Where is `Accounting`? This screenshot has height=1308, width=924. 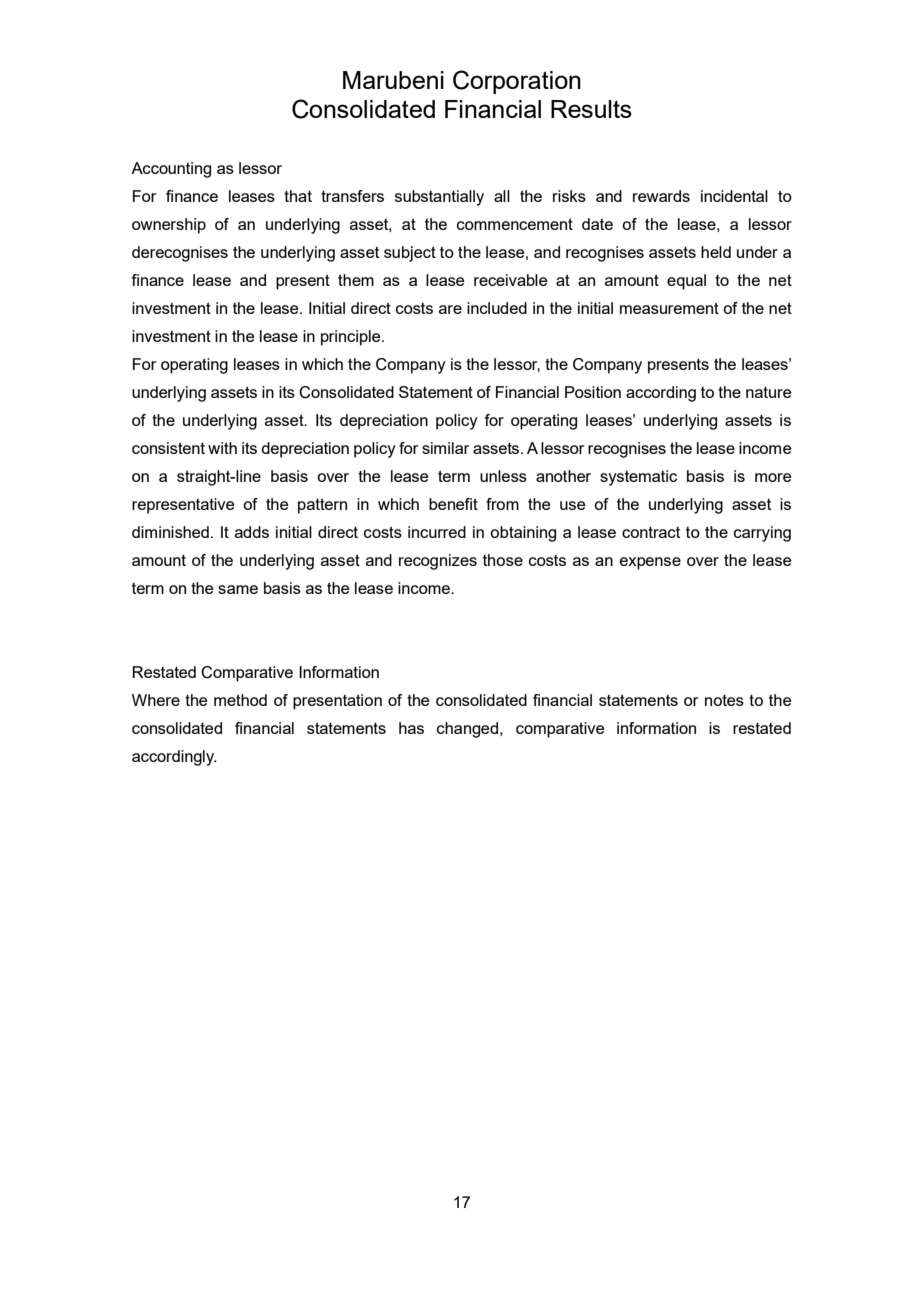
Accounting is located at coordinates (171, 170).
